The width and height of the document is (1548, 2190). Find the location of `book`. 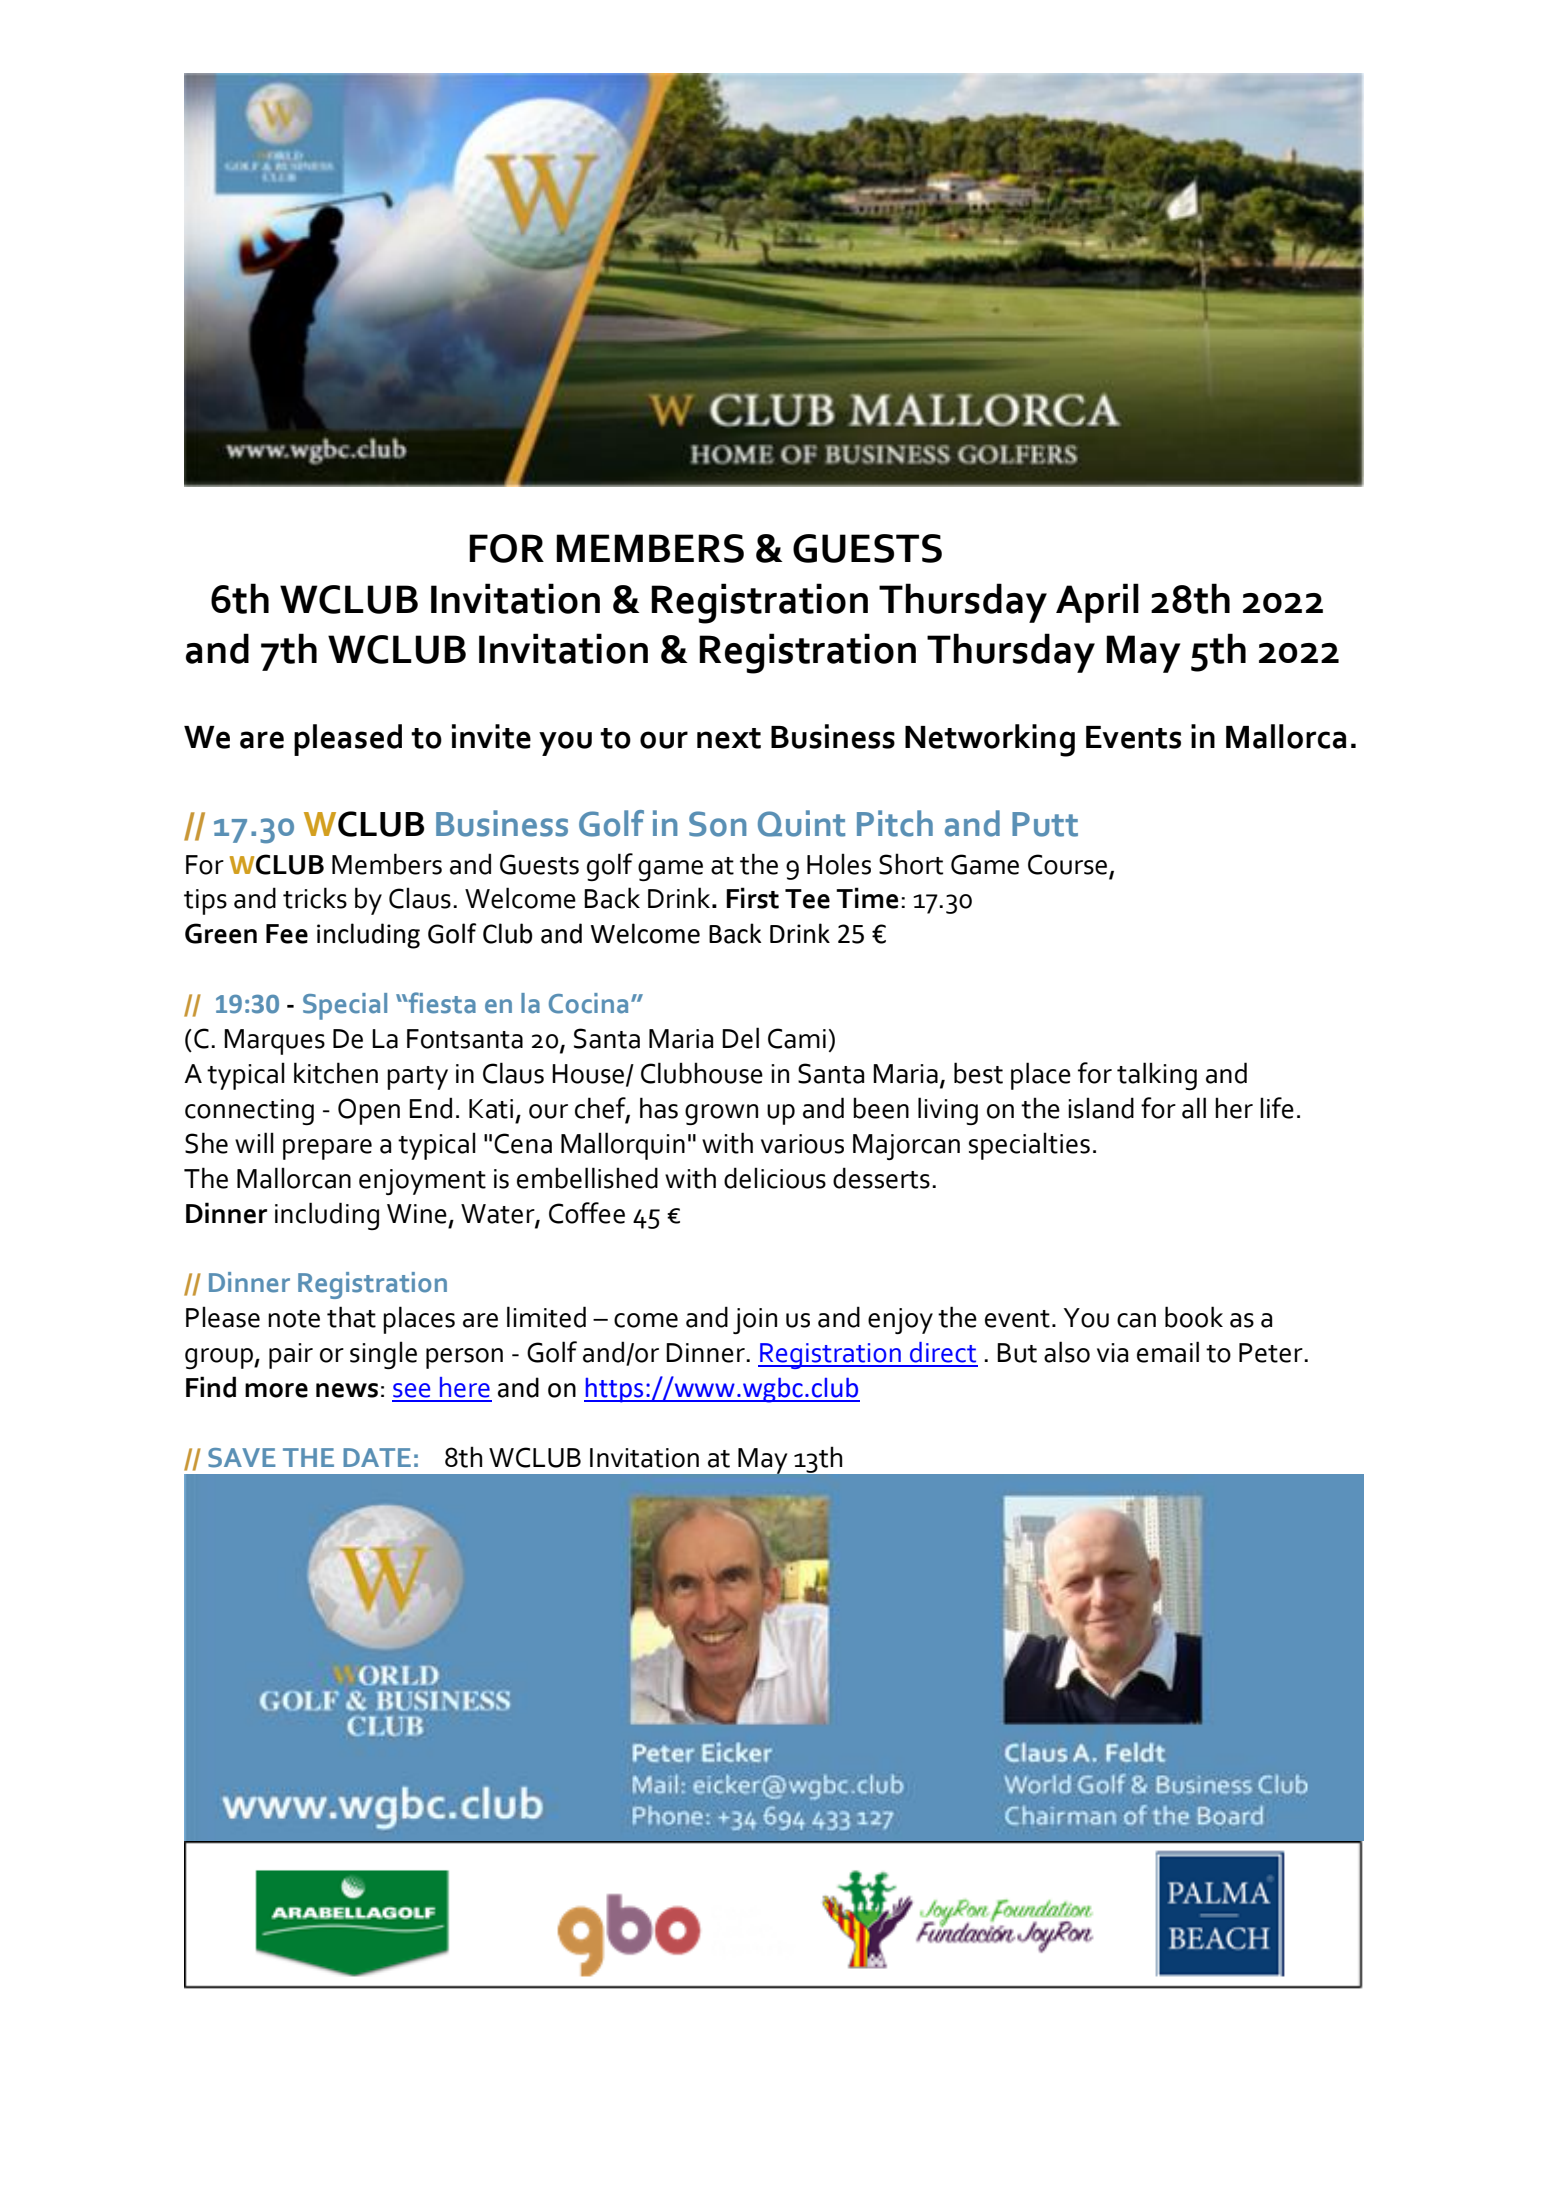

book is located at coordinates (1194, 1317).
